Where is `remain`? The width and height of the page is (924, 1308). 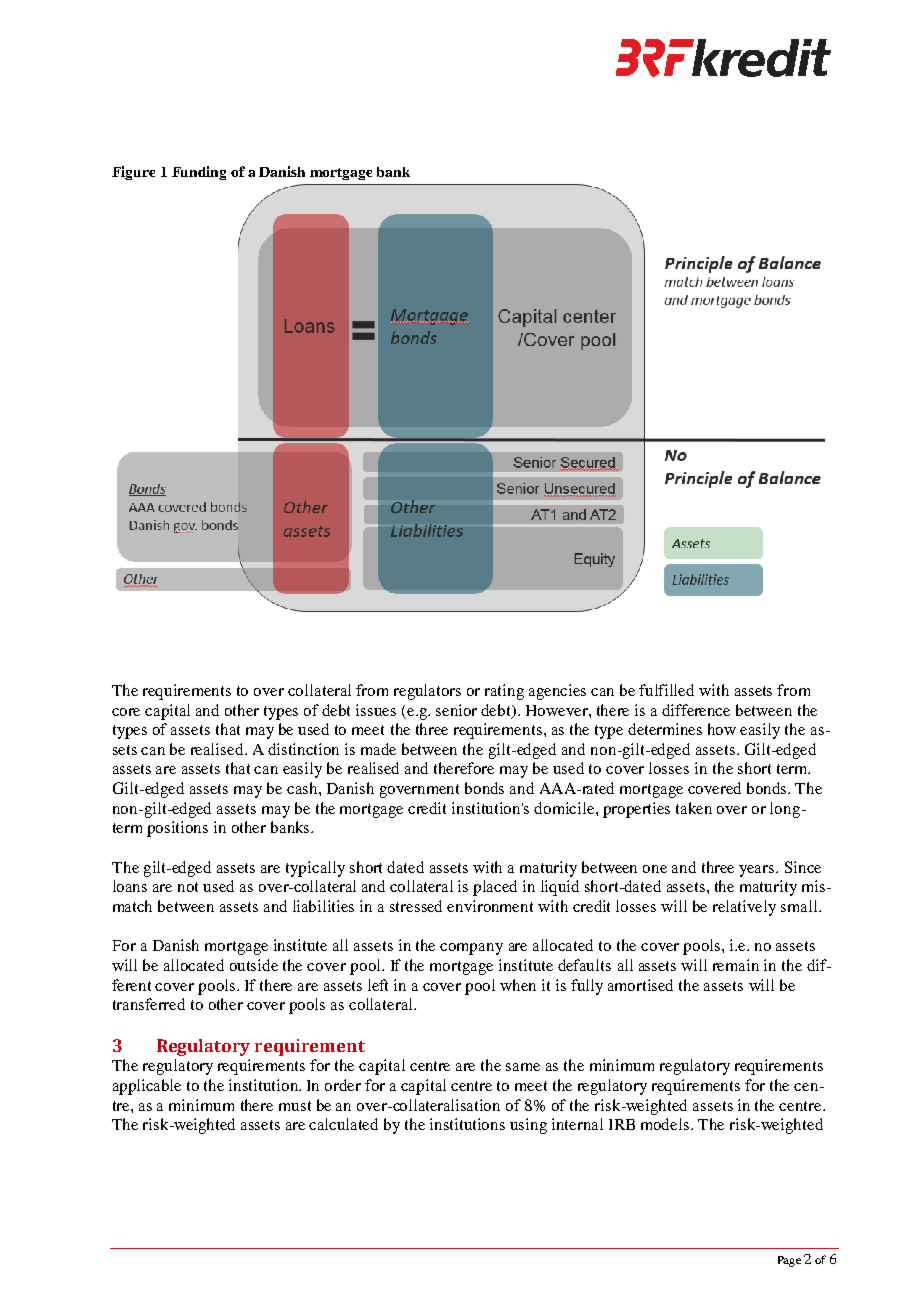
remain is located at coordinates (736, 965).
